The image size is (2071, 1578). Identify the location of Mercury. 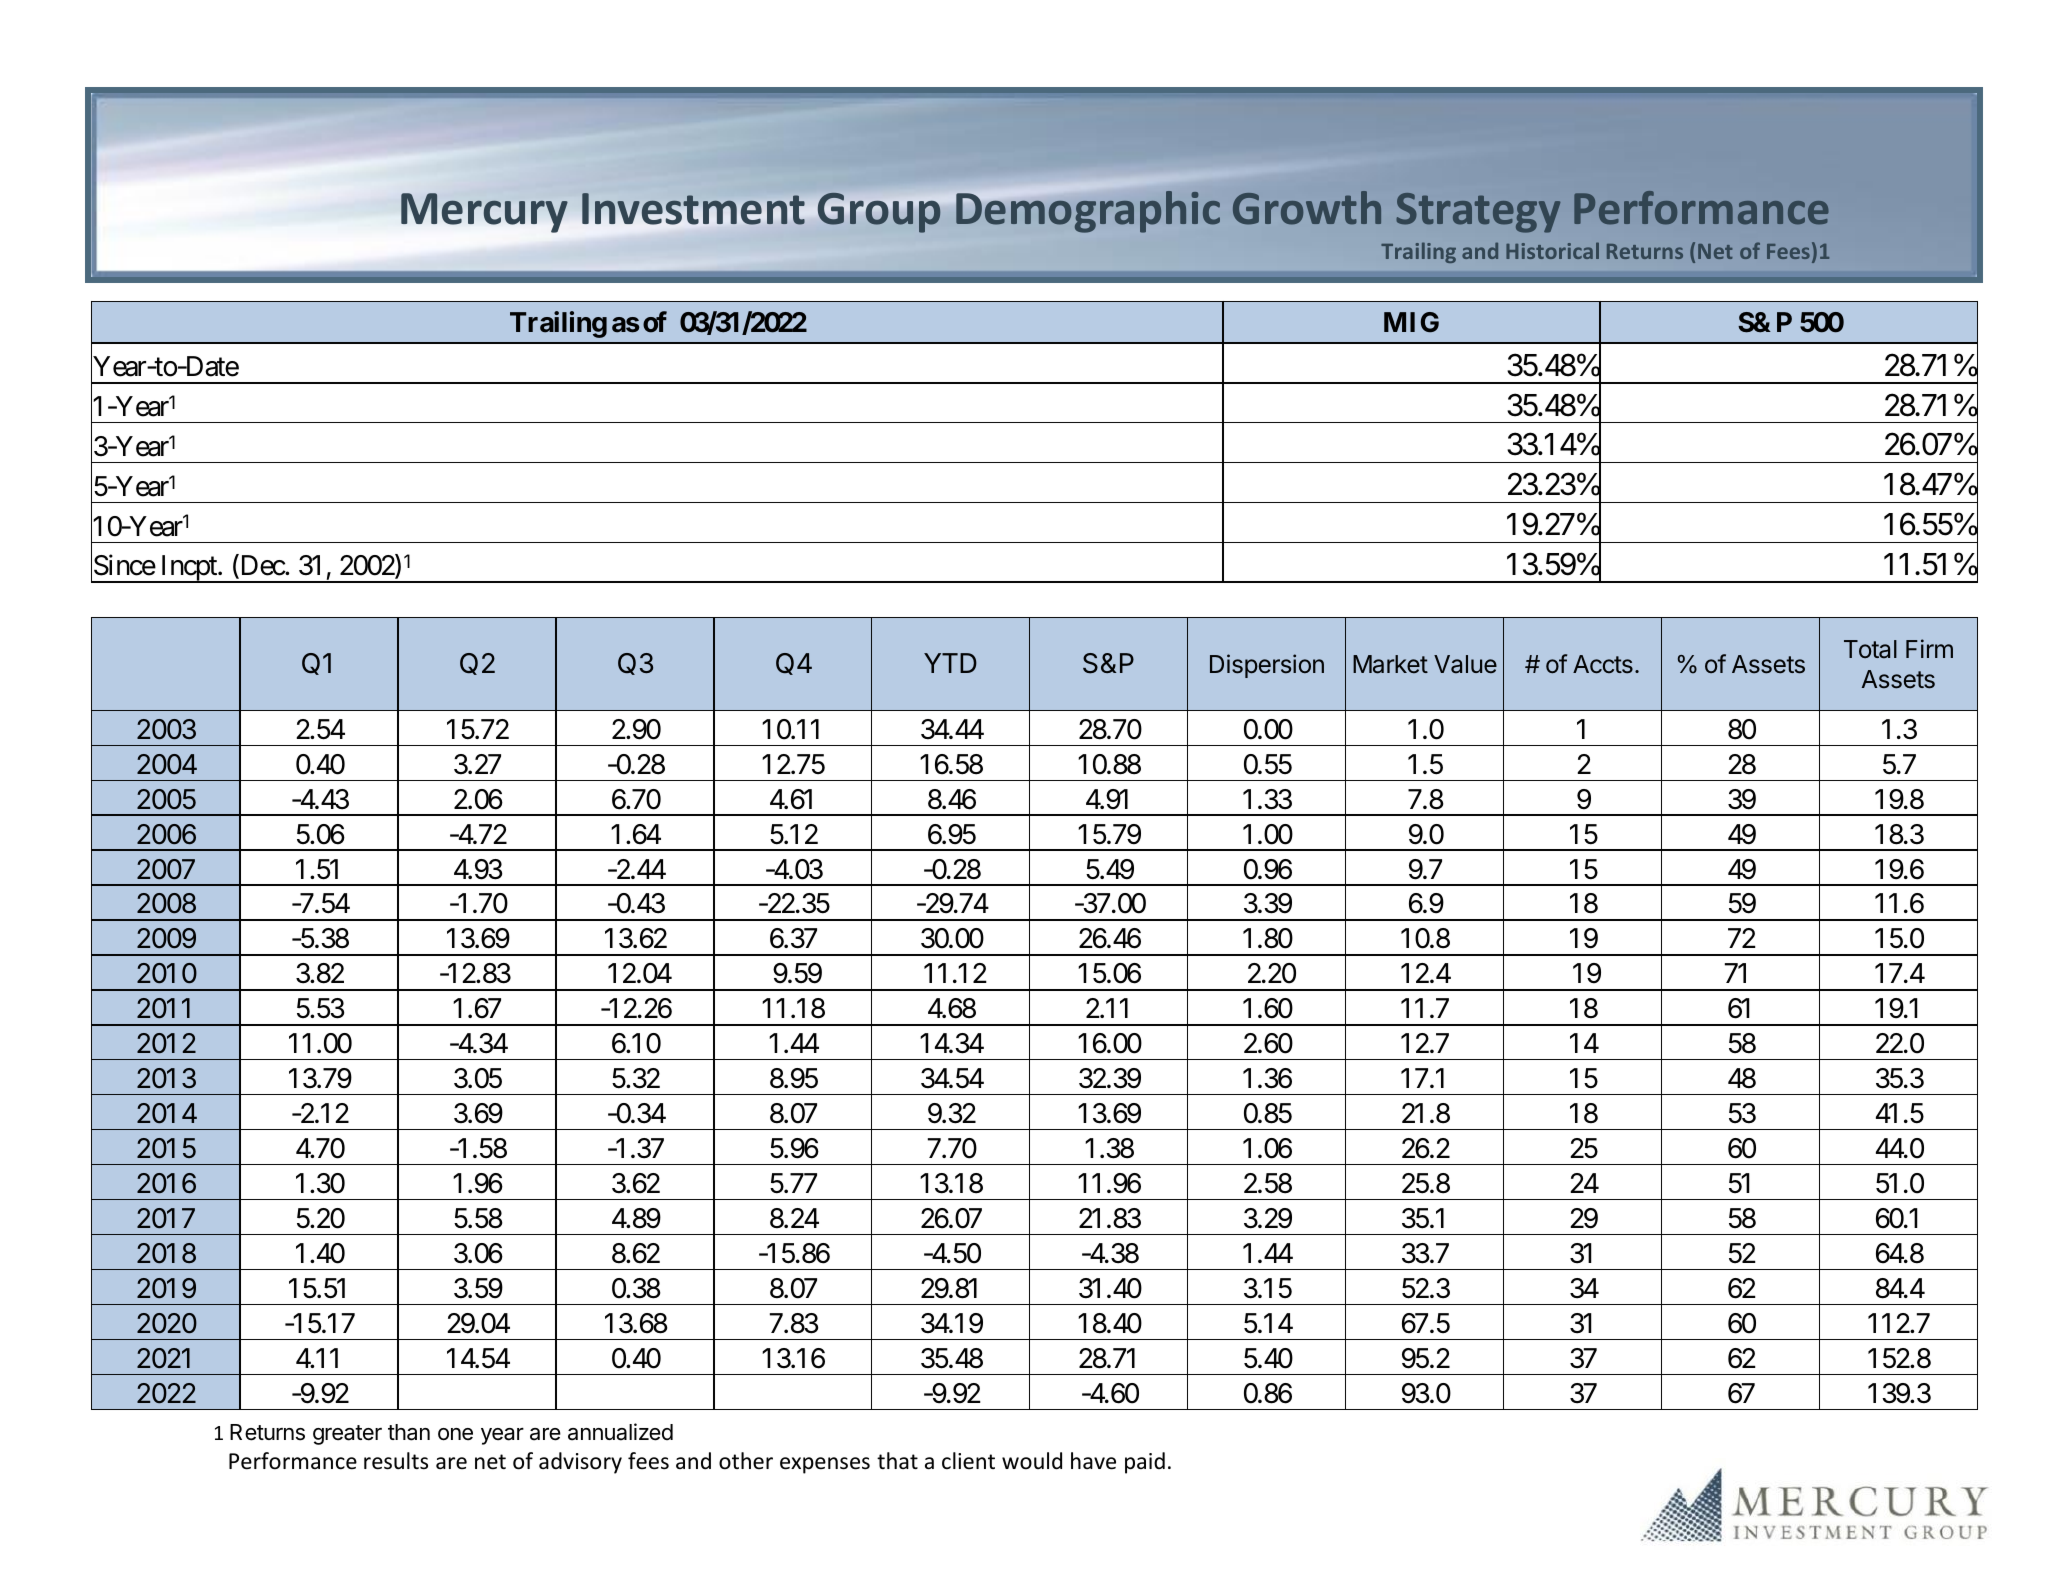
(484, 213).
